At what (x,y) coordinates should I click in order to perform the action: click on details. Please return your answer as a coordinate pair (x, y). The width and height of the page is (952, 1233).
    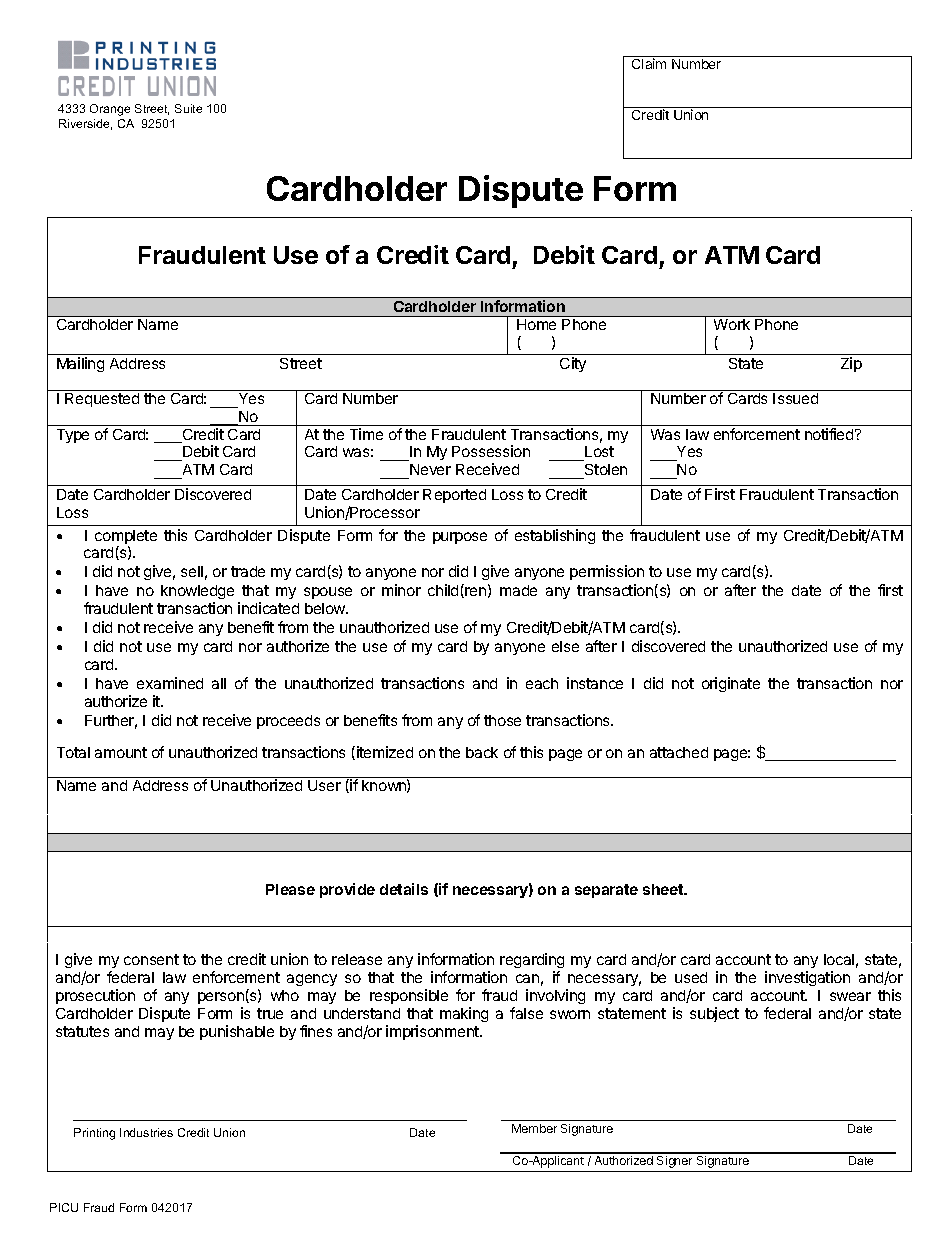
    Looking at the image, I should click on (404, 889).
